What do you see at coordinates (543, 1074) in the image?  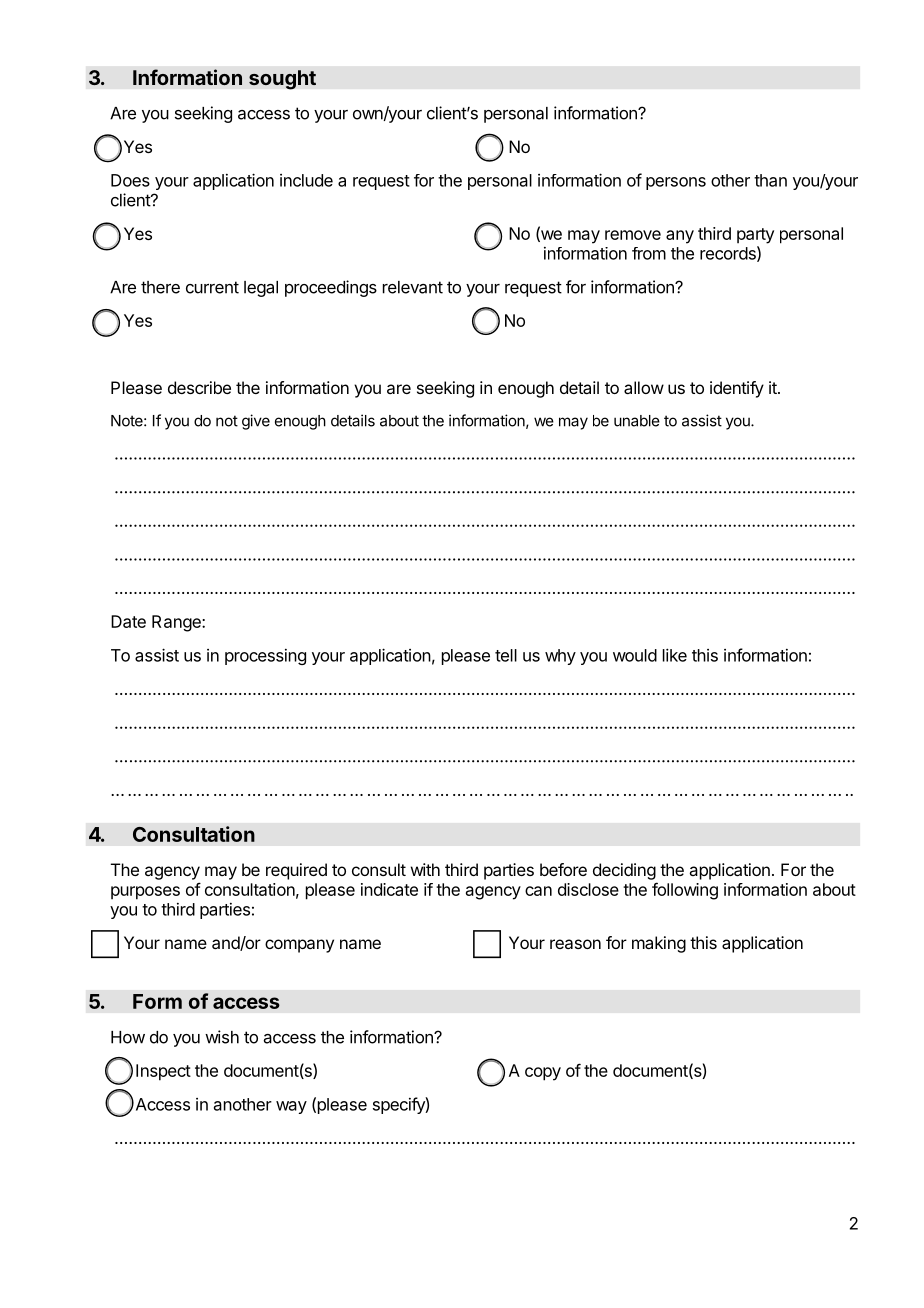 I see `copy` at bounding box center [543, 1074].
